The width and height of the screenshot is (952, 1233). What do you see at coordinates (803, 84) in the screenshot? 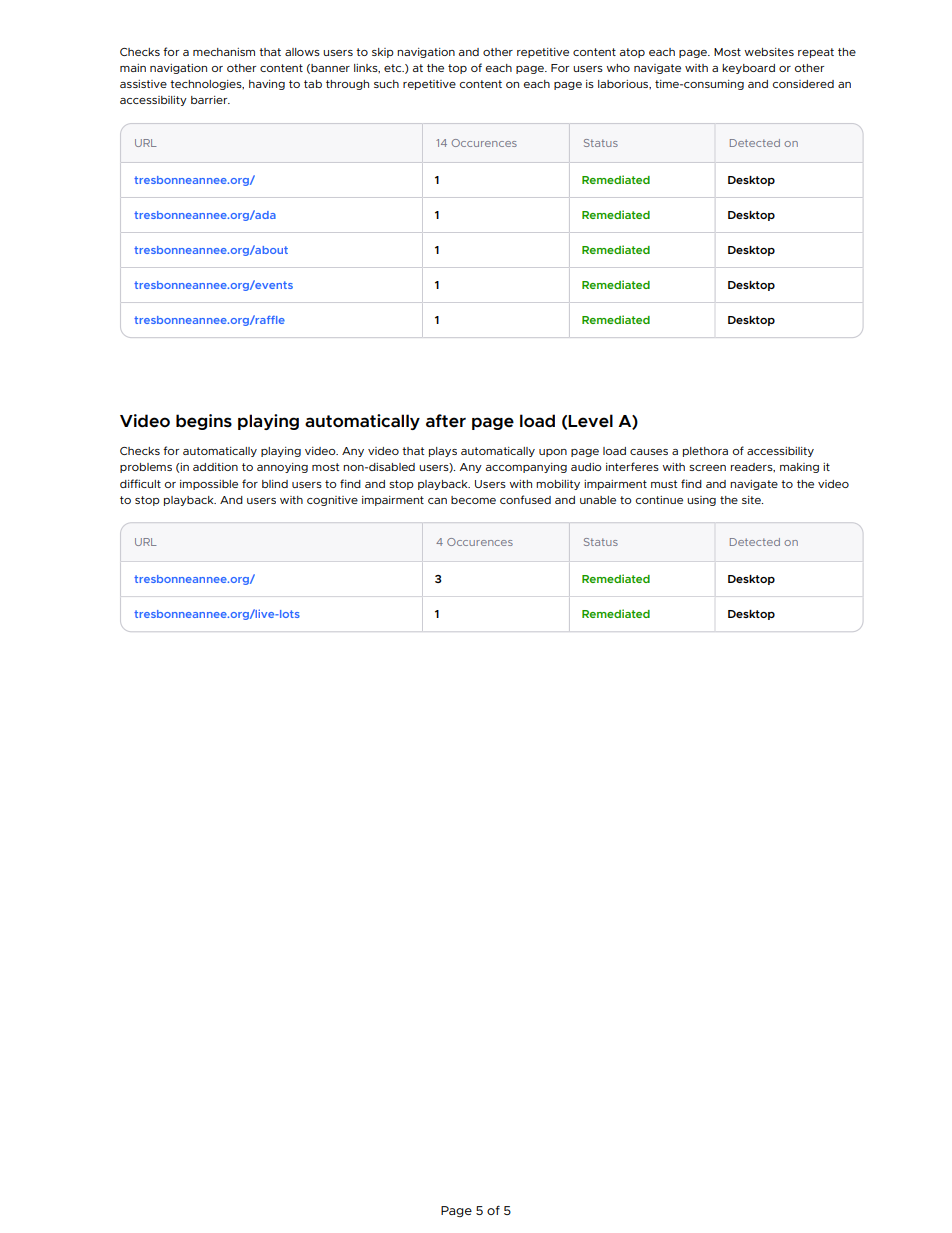
I see `considered` at bounding box center [803, 84].
